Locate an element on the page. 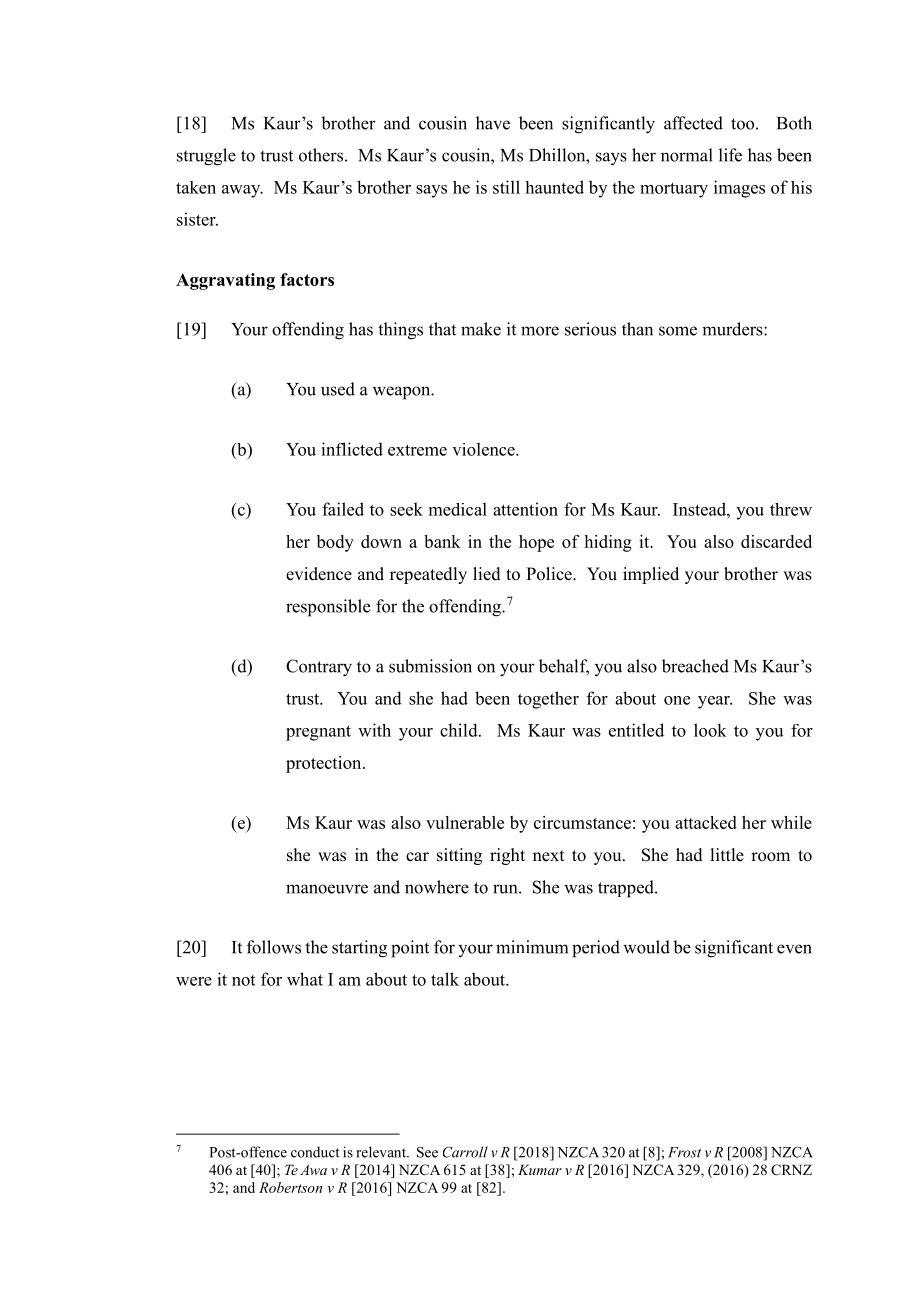  away is located at coordinates (242, 191).
